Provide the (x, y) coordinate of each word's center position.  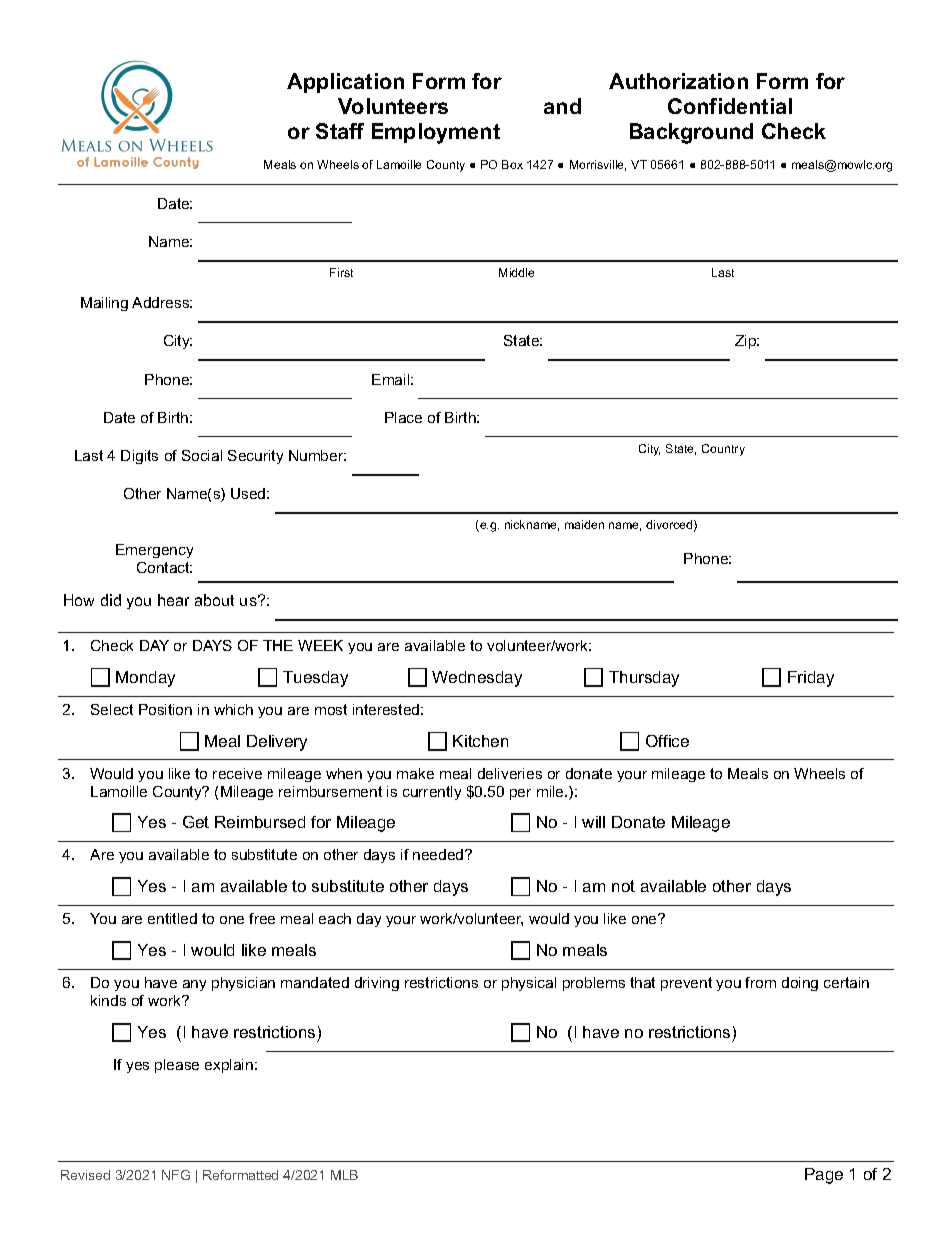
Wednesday (477, 679)
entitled (172, 918)
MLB (344, 1175)
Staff (340, 131)
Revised (85, 1175)
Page (824, 1176)
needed (439, 854)
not (623, 886)
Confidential (730, 106)
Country (723, 450)
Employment (436, 133)
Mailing (104, 304)
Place (403, 417)
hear (173, 600)
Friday (811, 679)
